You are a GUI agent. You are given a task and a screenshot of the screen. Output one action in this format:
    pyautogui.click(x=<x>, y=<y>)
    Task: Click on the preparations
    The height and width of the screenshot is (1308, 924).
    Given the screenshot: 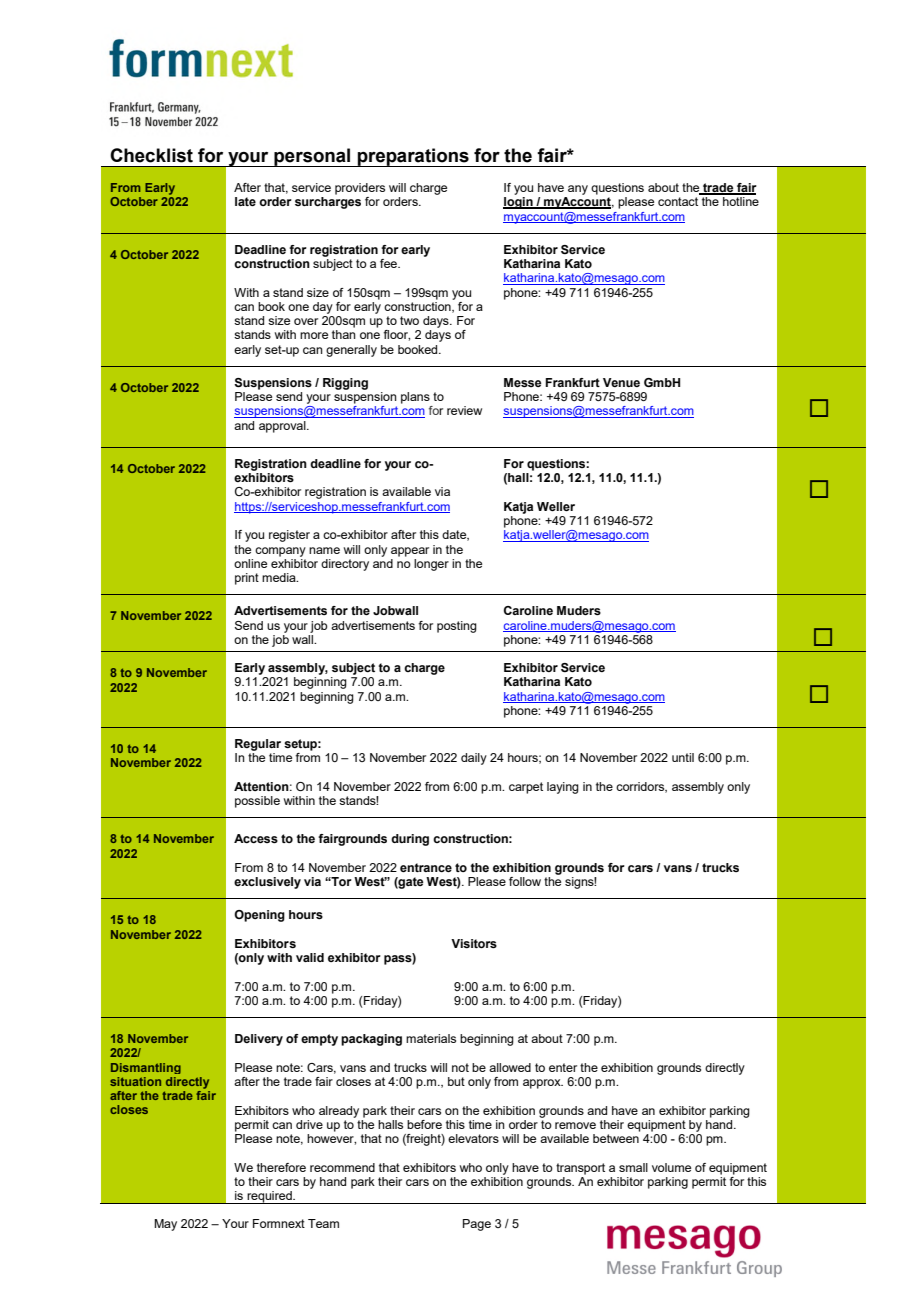 What is the action you would take?
    pyautogui.click(x=413, y=157)
